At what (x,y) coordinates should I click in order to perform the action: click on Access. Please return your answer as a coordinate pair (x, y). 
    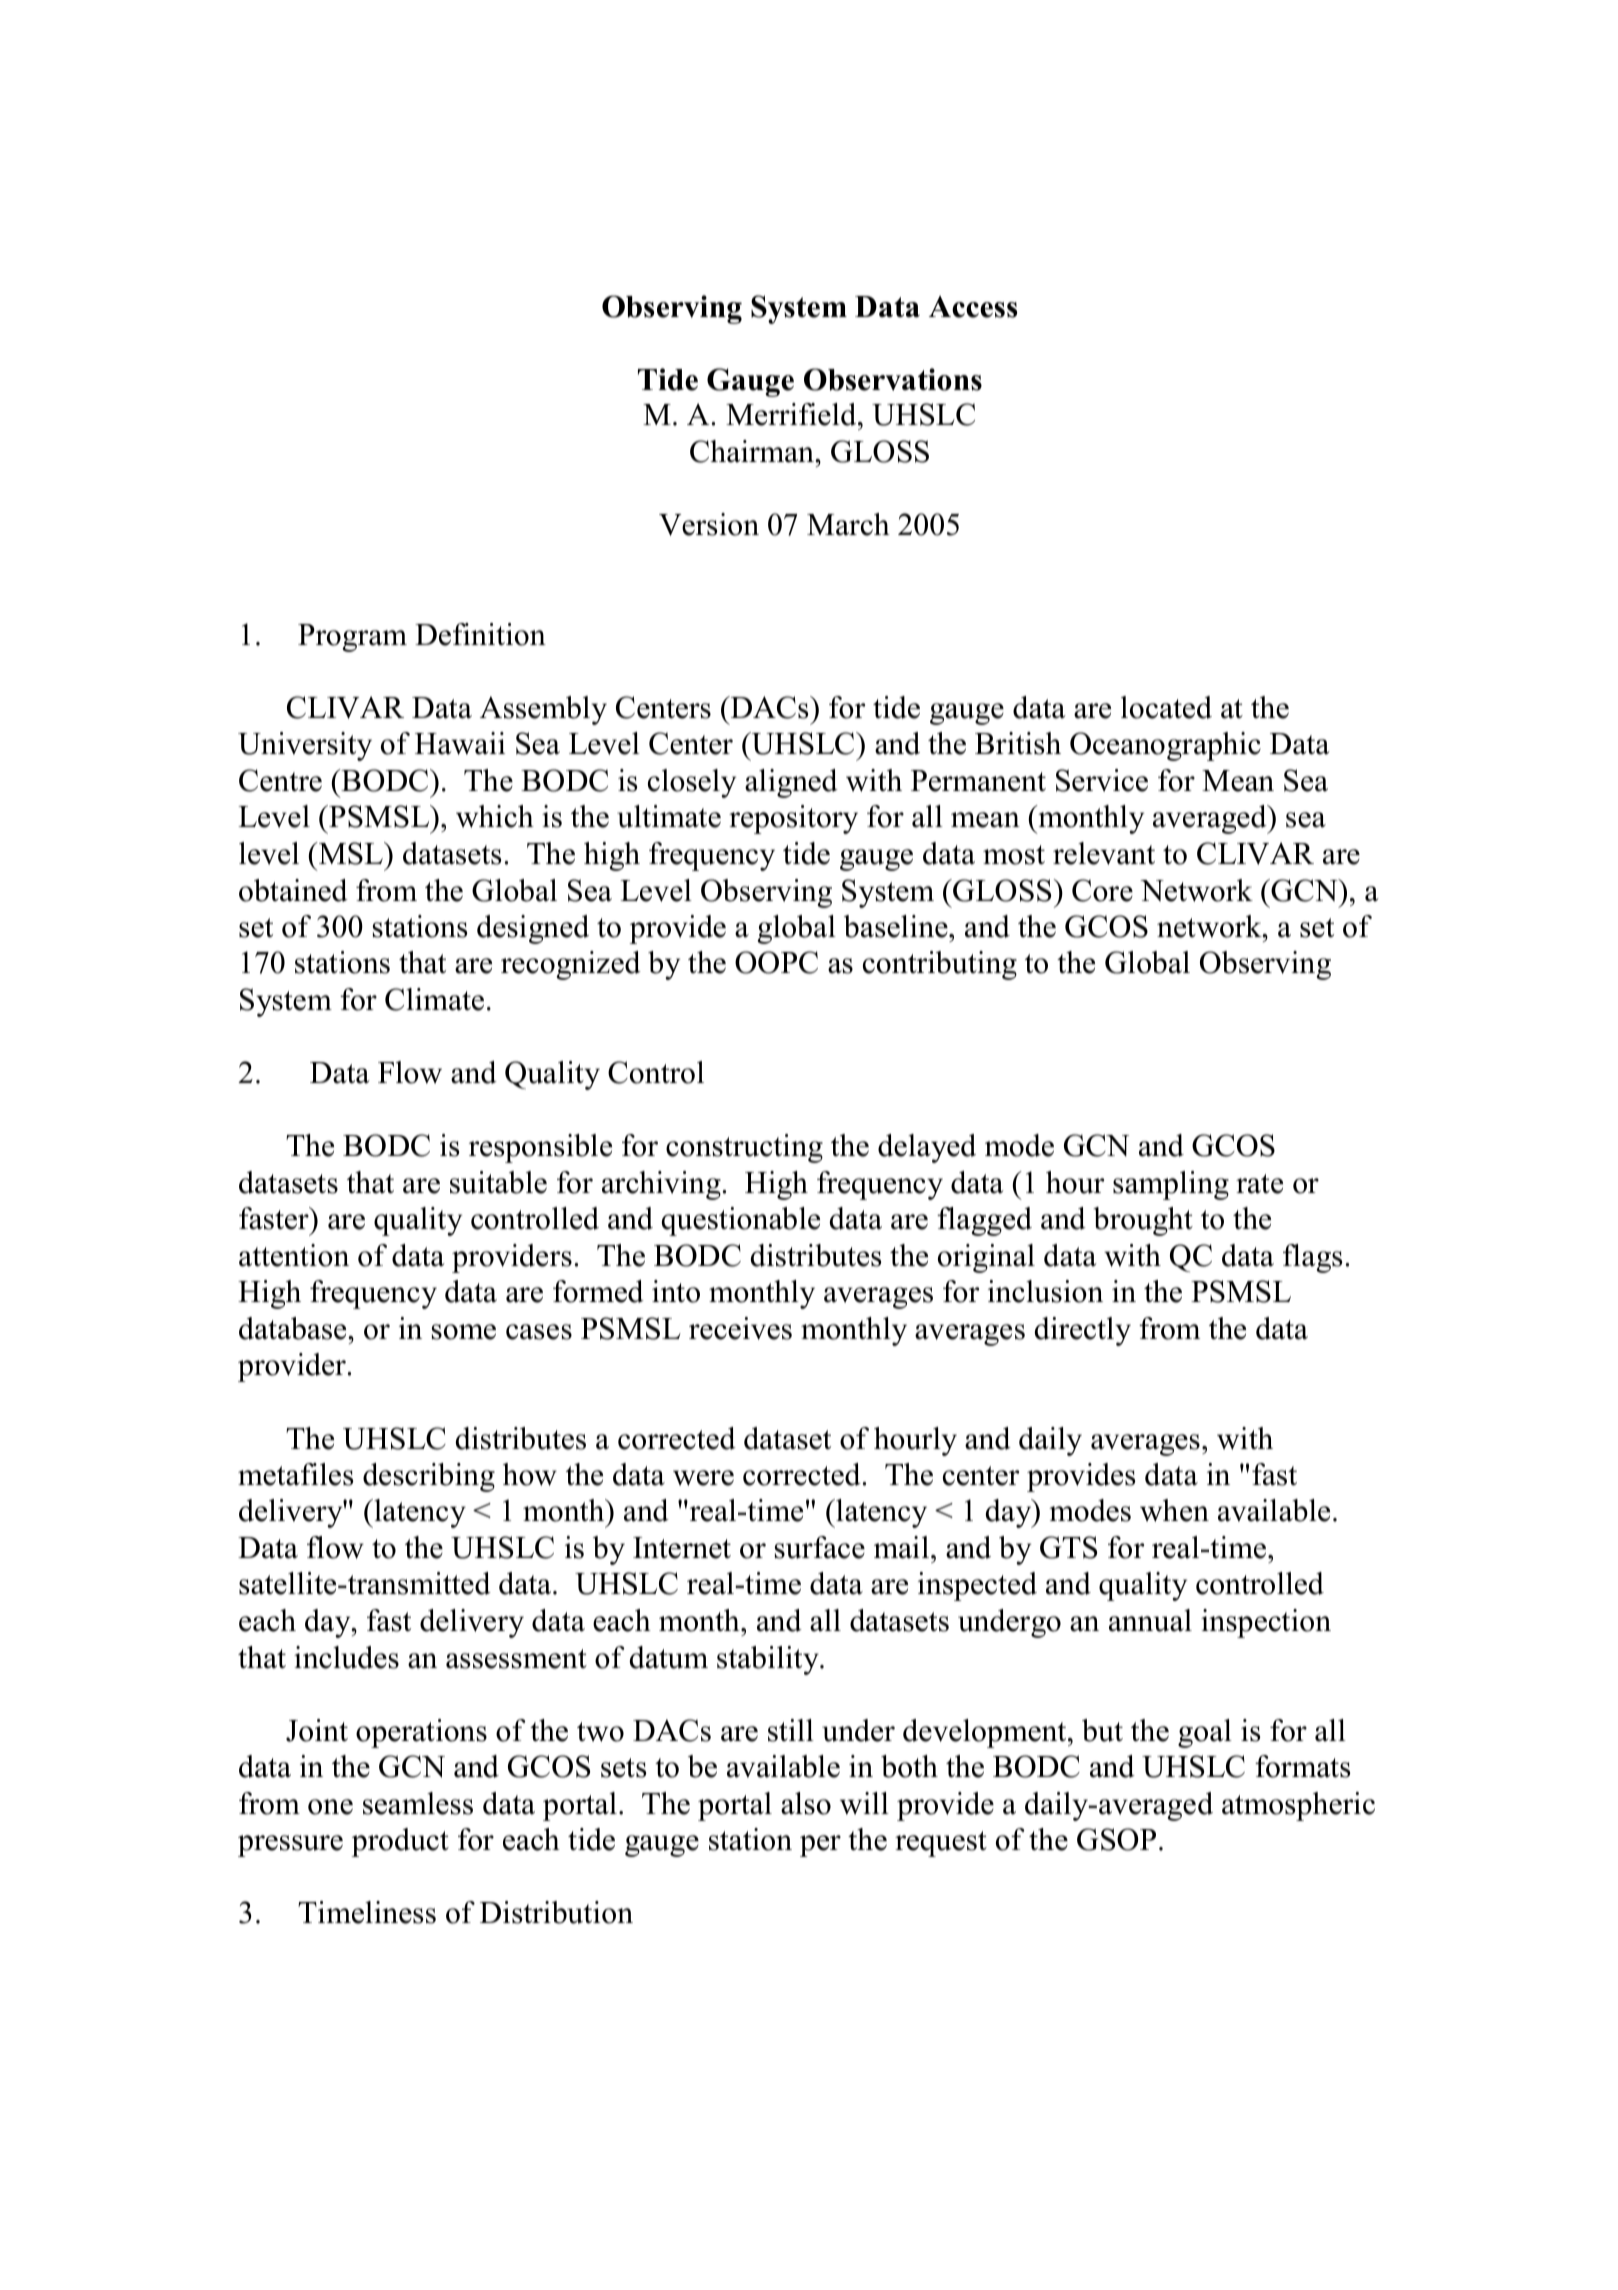
    Looking at the image, I should click on (973, 307).
